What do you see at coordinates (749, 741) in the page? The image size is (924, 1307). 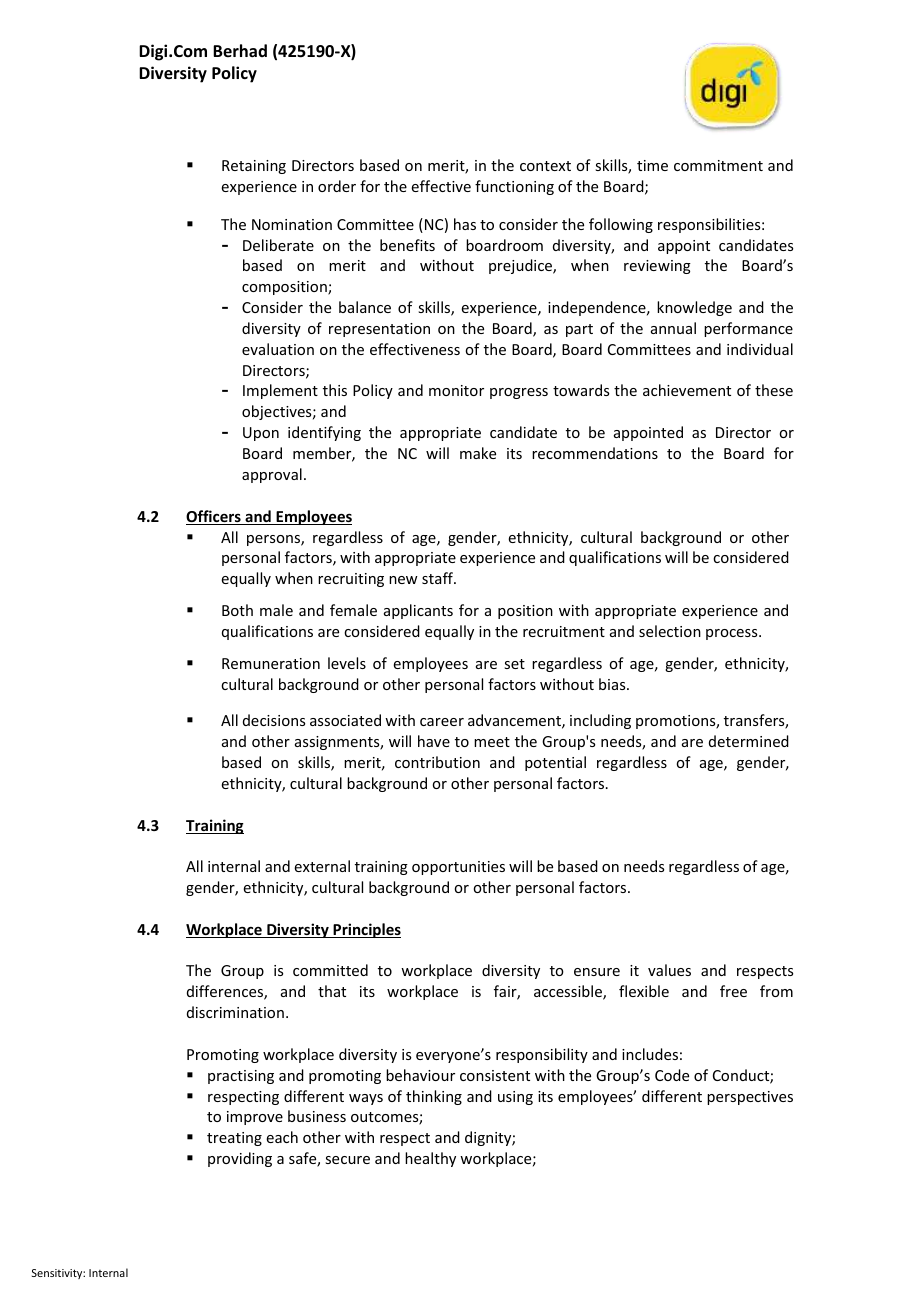 I see `determined` at bounding box center [749, 741].
